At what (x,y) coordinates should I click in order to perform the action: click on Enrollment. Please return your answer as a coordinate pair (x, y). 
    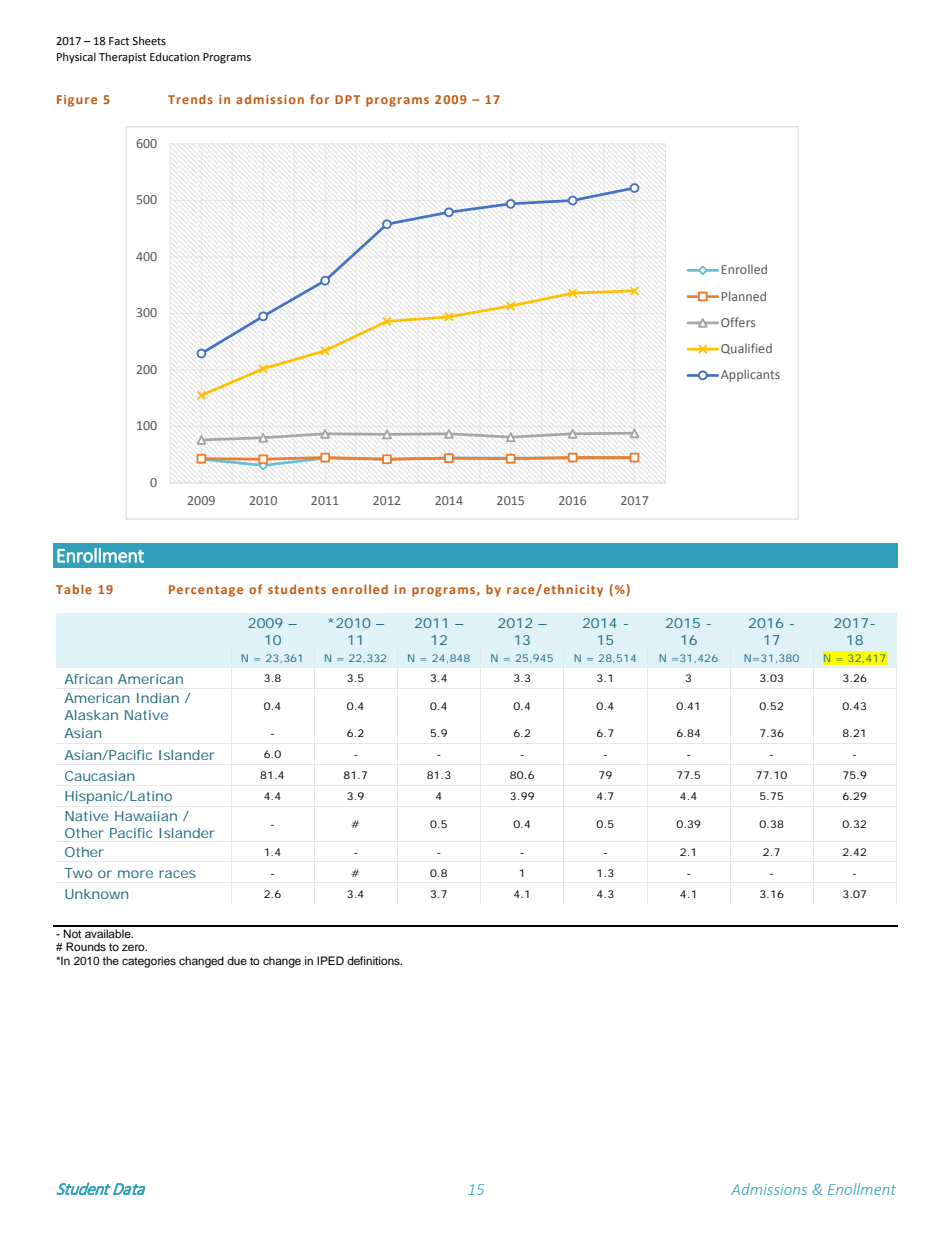
    Looking at the image, I should click on (100, 555).
